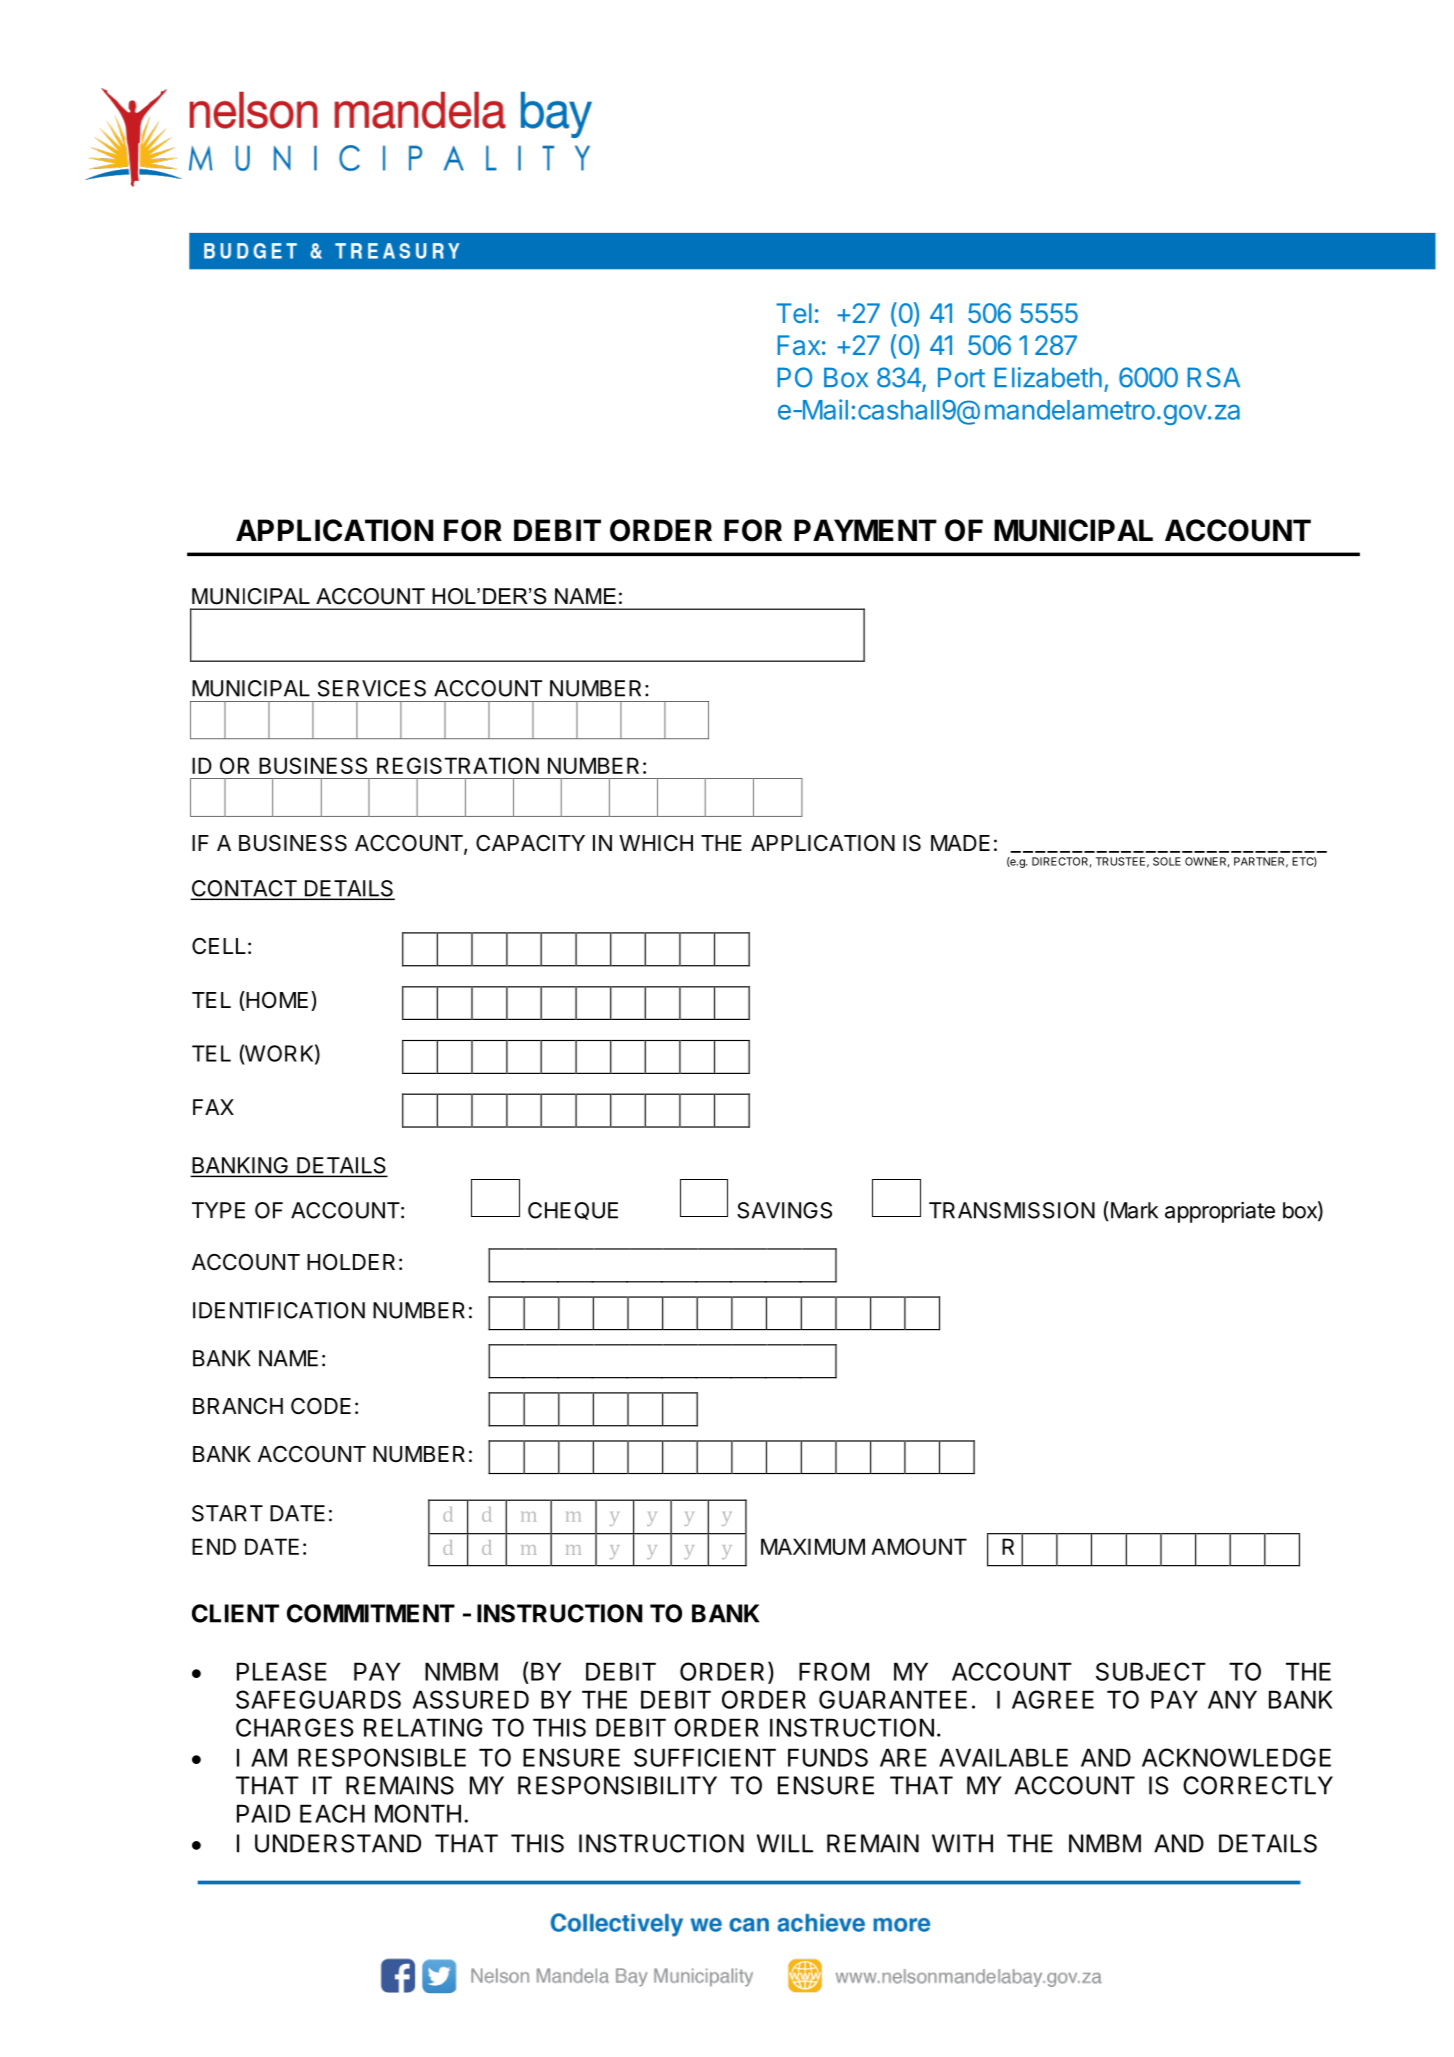 The height and width of the screenshot is (2057, 1454). What do you see at coordinates (1213, 377) in the screenshot?
I see `RSA` at bounding box center [1213, 377].
